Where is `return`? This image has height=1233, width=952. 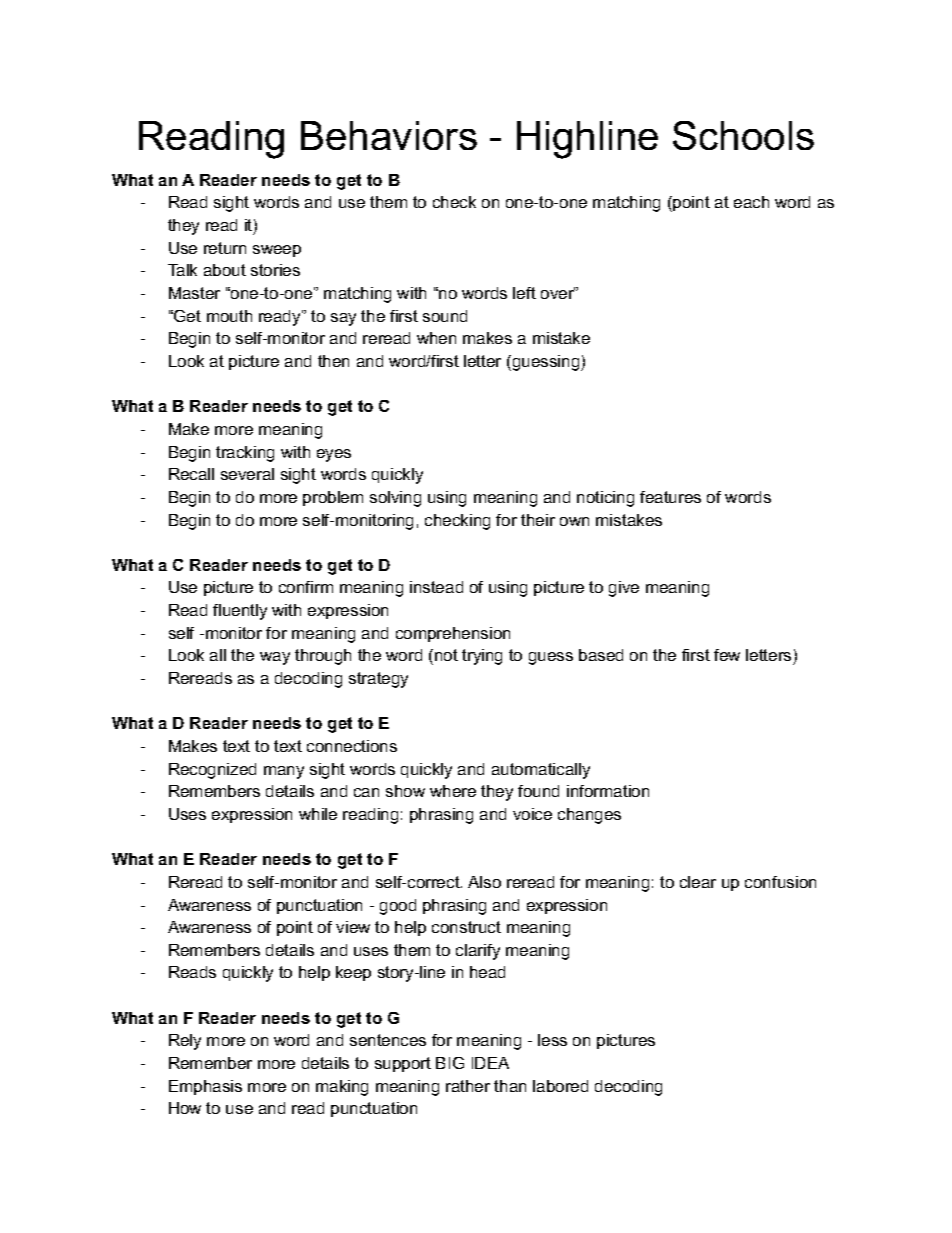 return is located at coordinates (225, 248).
